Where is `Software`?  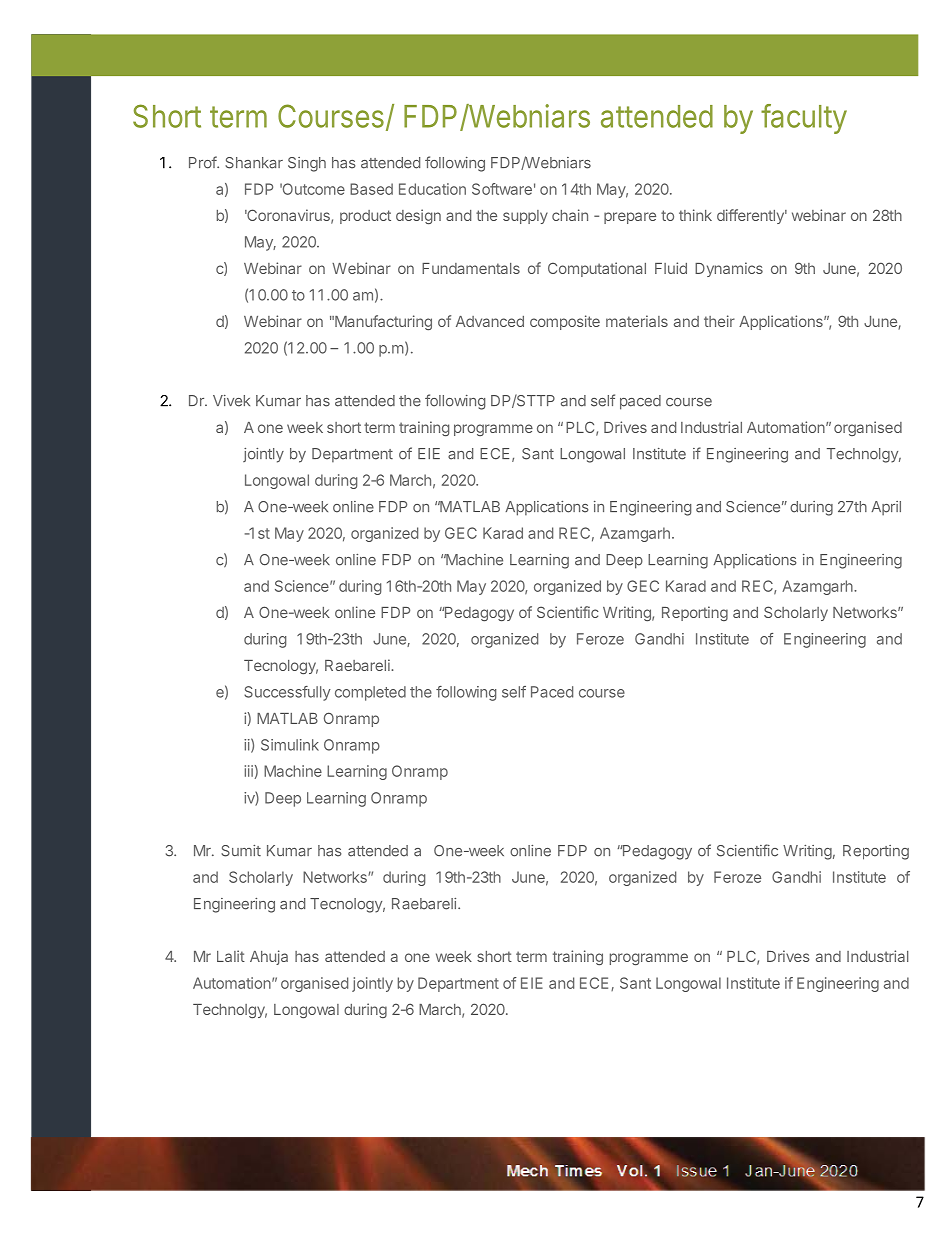 Software is located at coordinates (502, 189).
